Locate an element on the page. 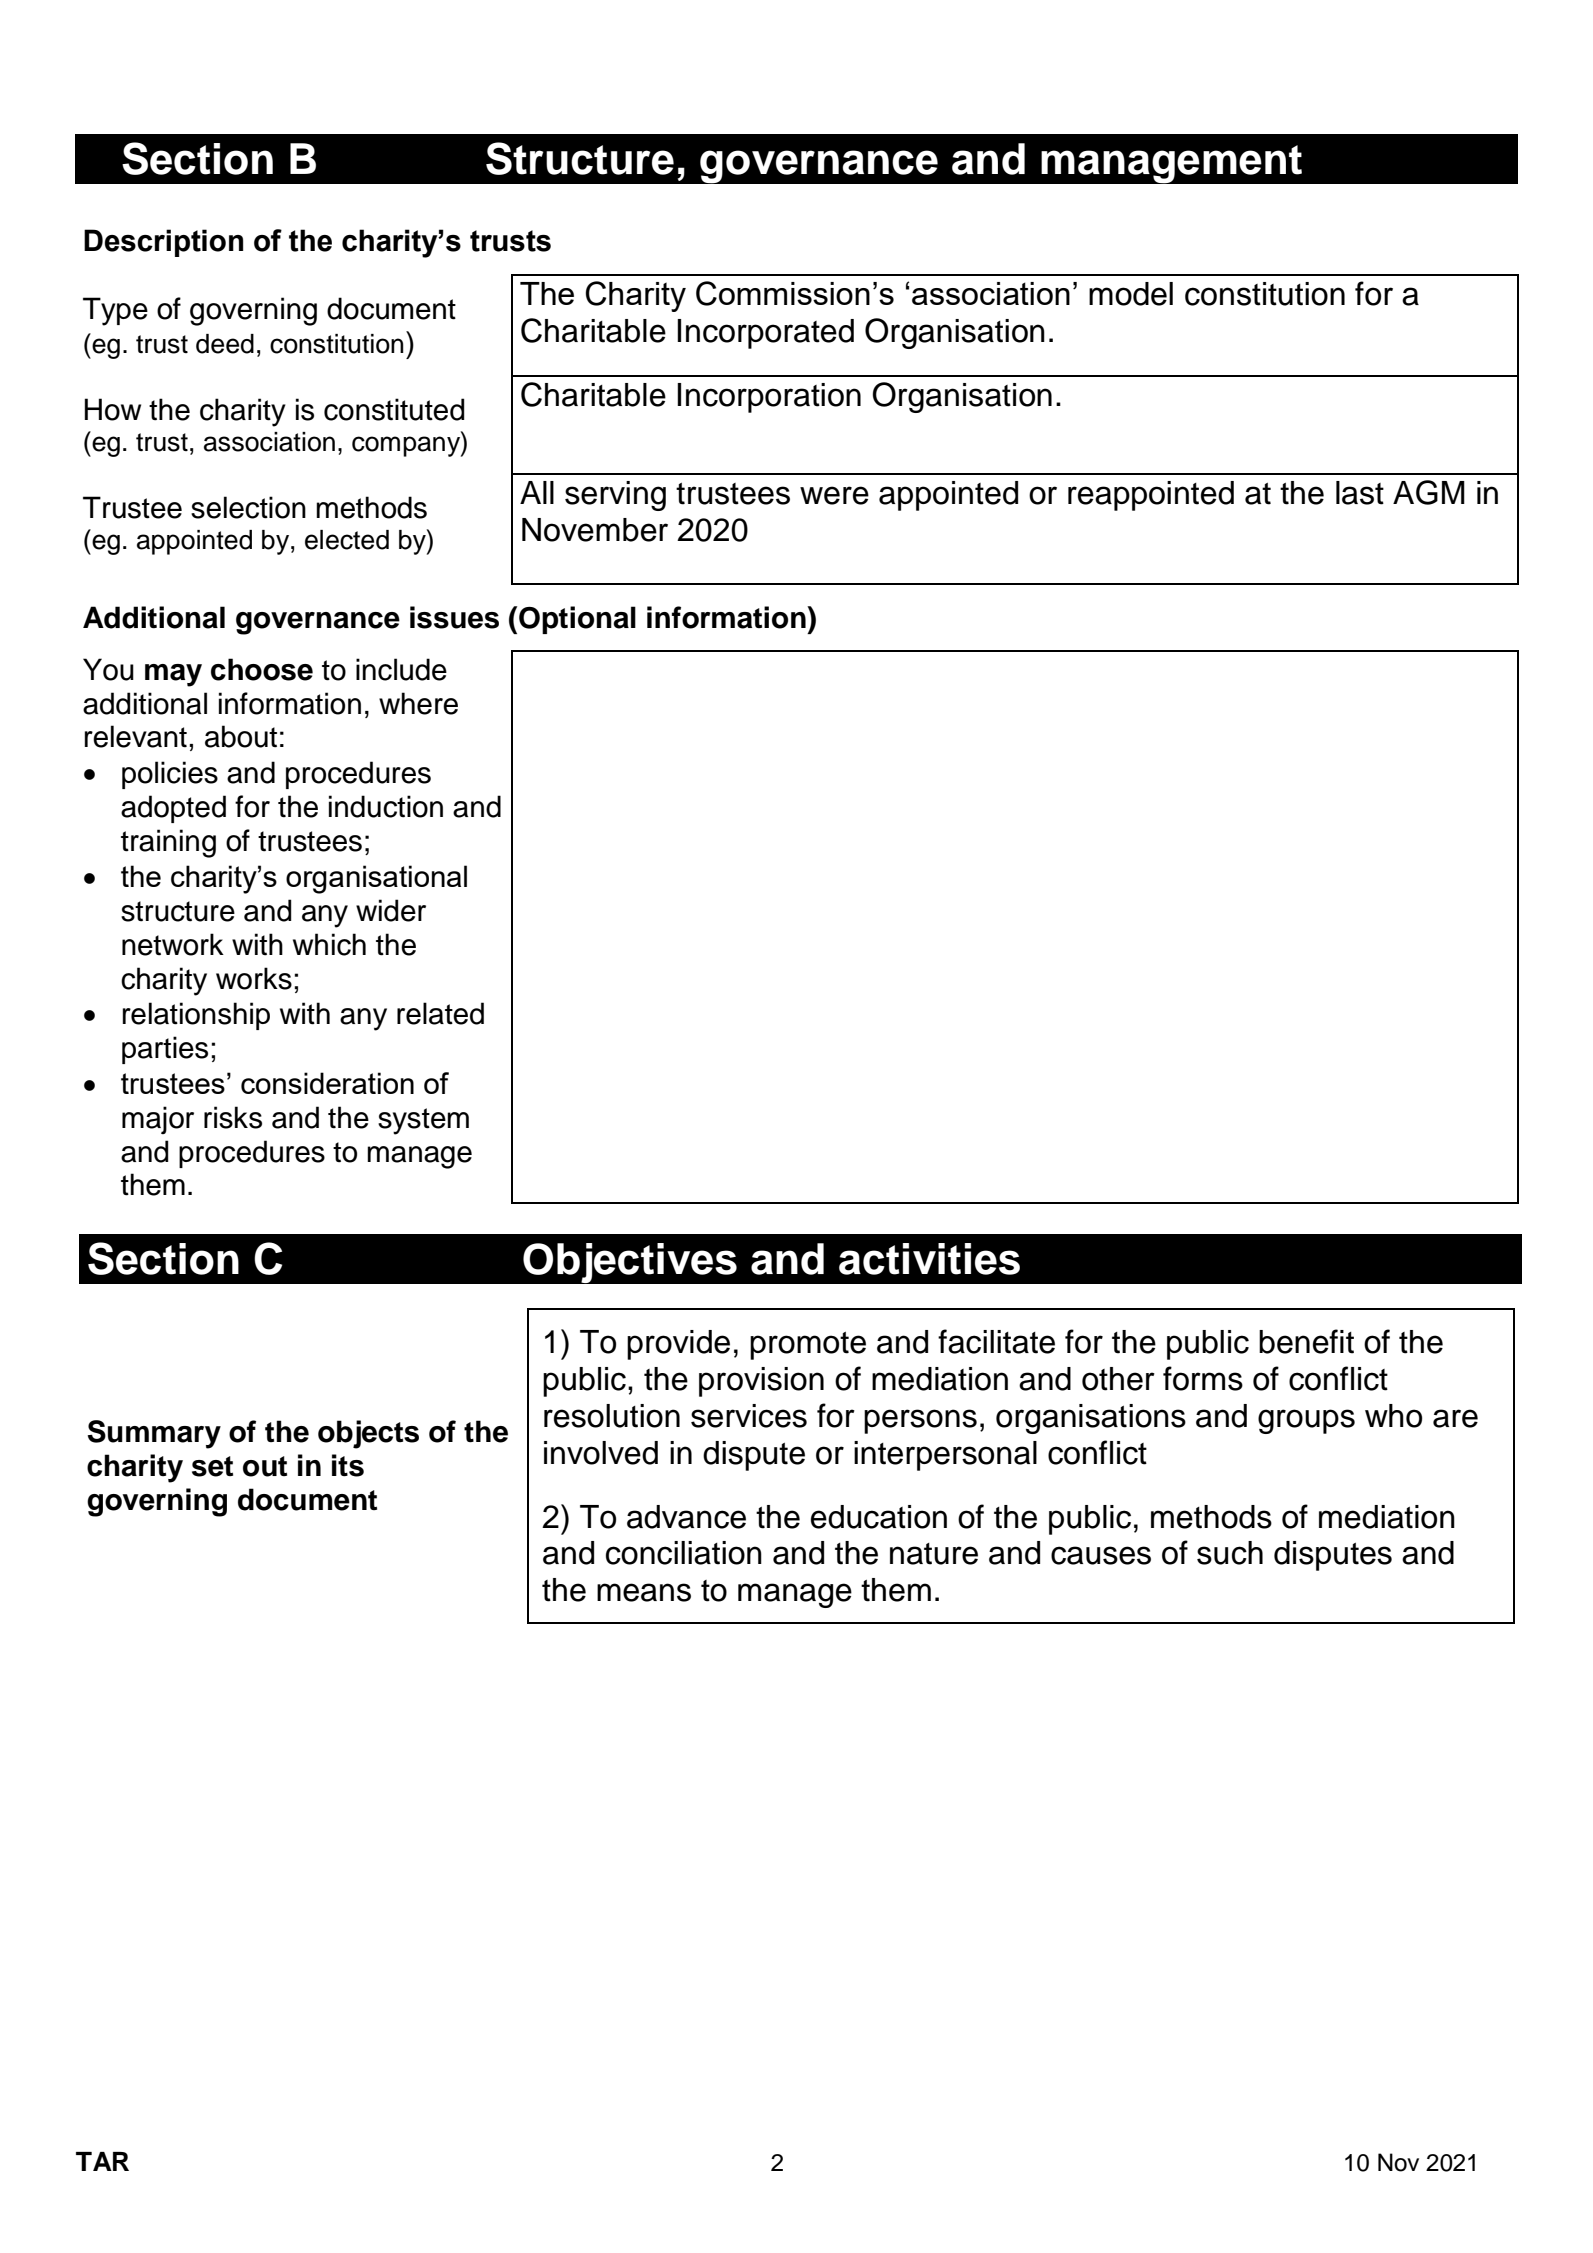 The width and height of the image is (1593, 2253). conciliation is located at coordinates (684, 1553).
